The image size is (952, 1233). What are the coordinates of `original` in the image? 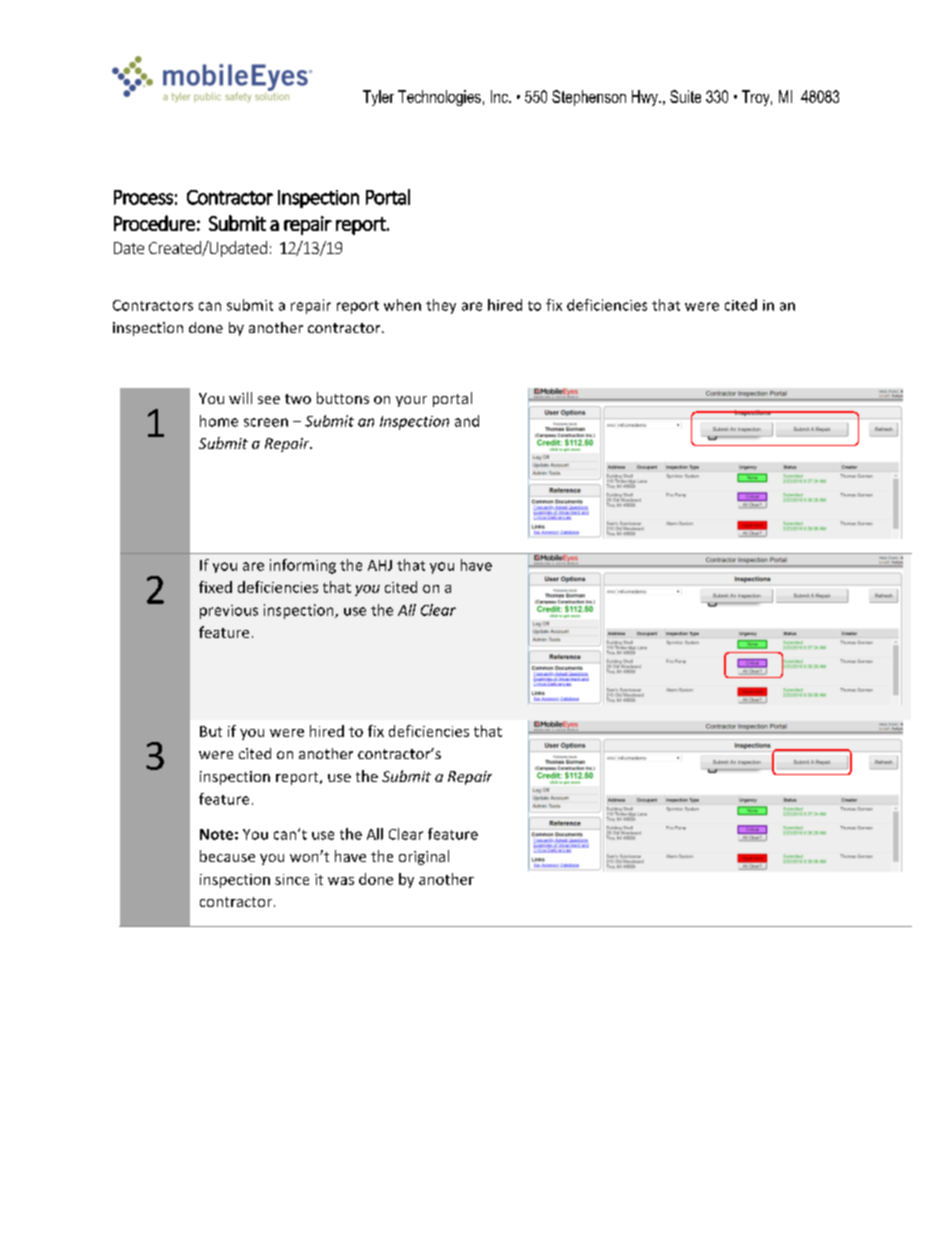 It's located at (424, 857).
